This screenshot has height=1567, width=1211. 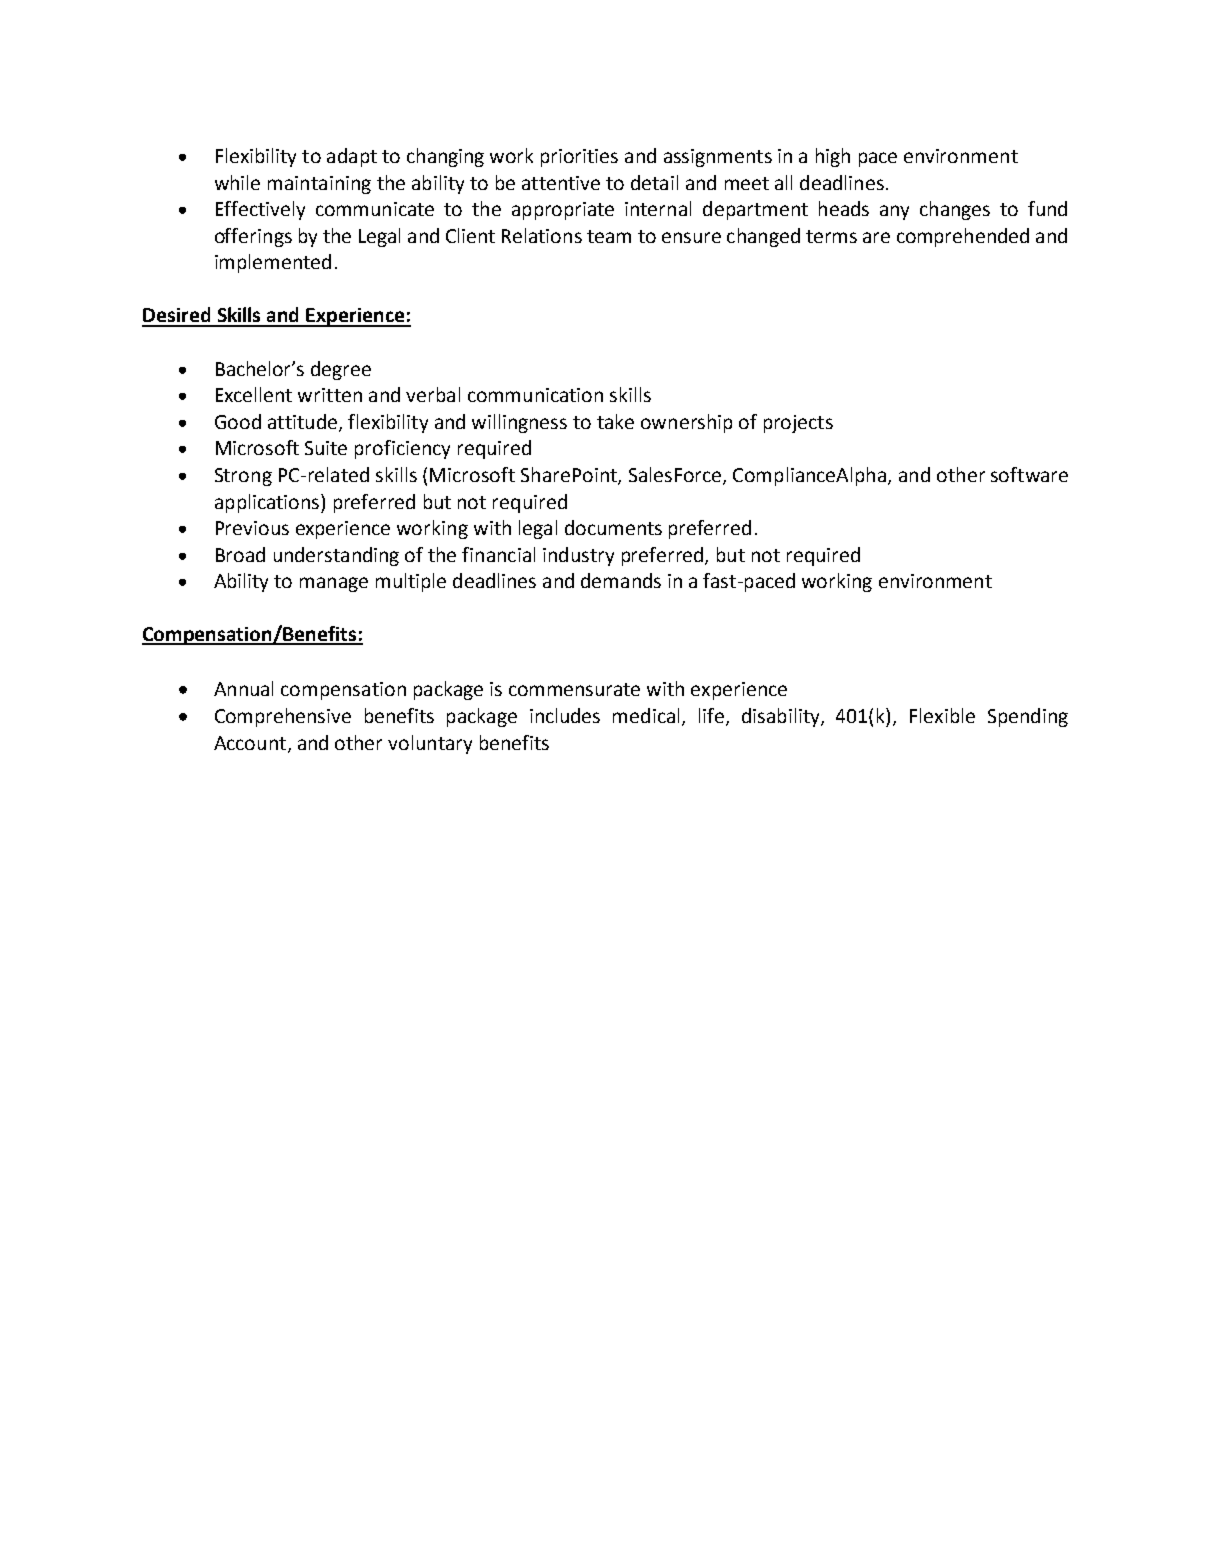 I want to click on changes, so click(x=955, y=210).
